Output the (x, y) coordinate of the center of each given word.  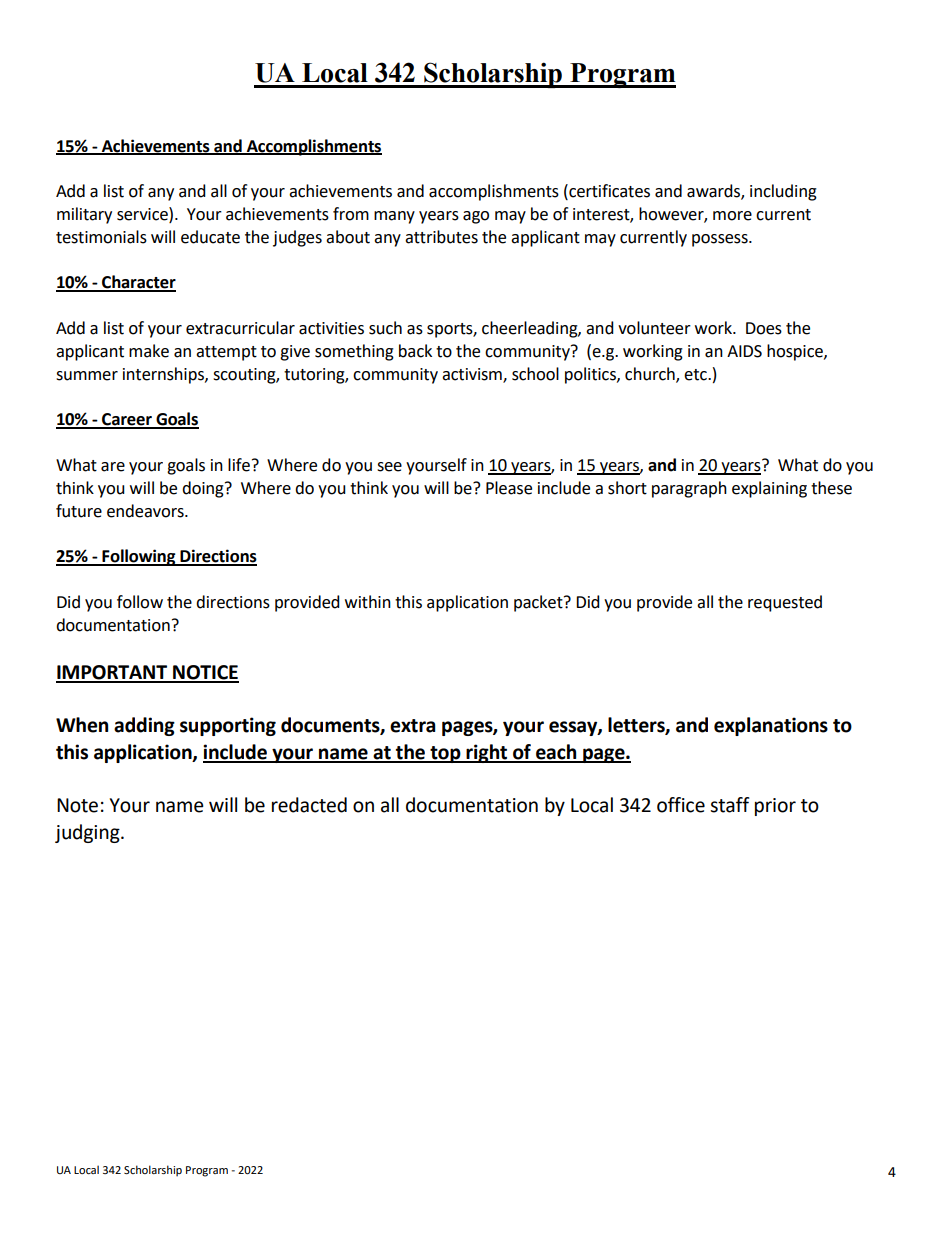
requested (785, 603)
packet (539, 603)
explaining (769, 489)
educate (210, 237)
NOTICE (205, 673)
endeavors (146, 511)
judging (88, 833)
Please (509, 488)
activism (473, 375)
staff (730, 805)
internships (164, 375)
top (445, 754)
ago (476, 217)
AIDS (744, 351)
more (732, 216)
